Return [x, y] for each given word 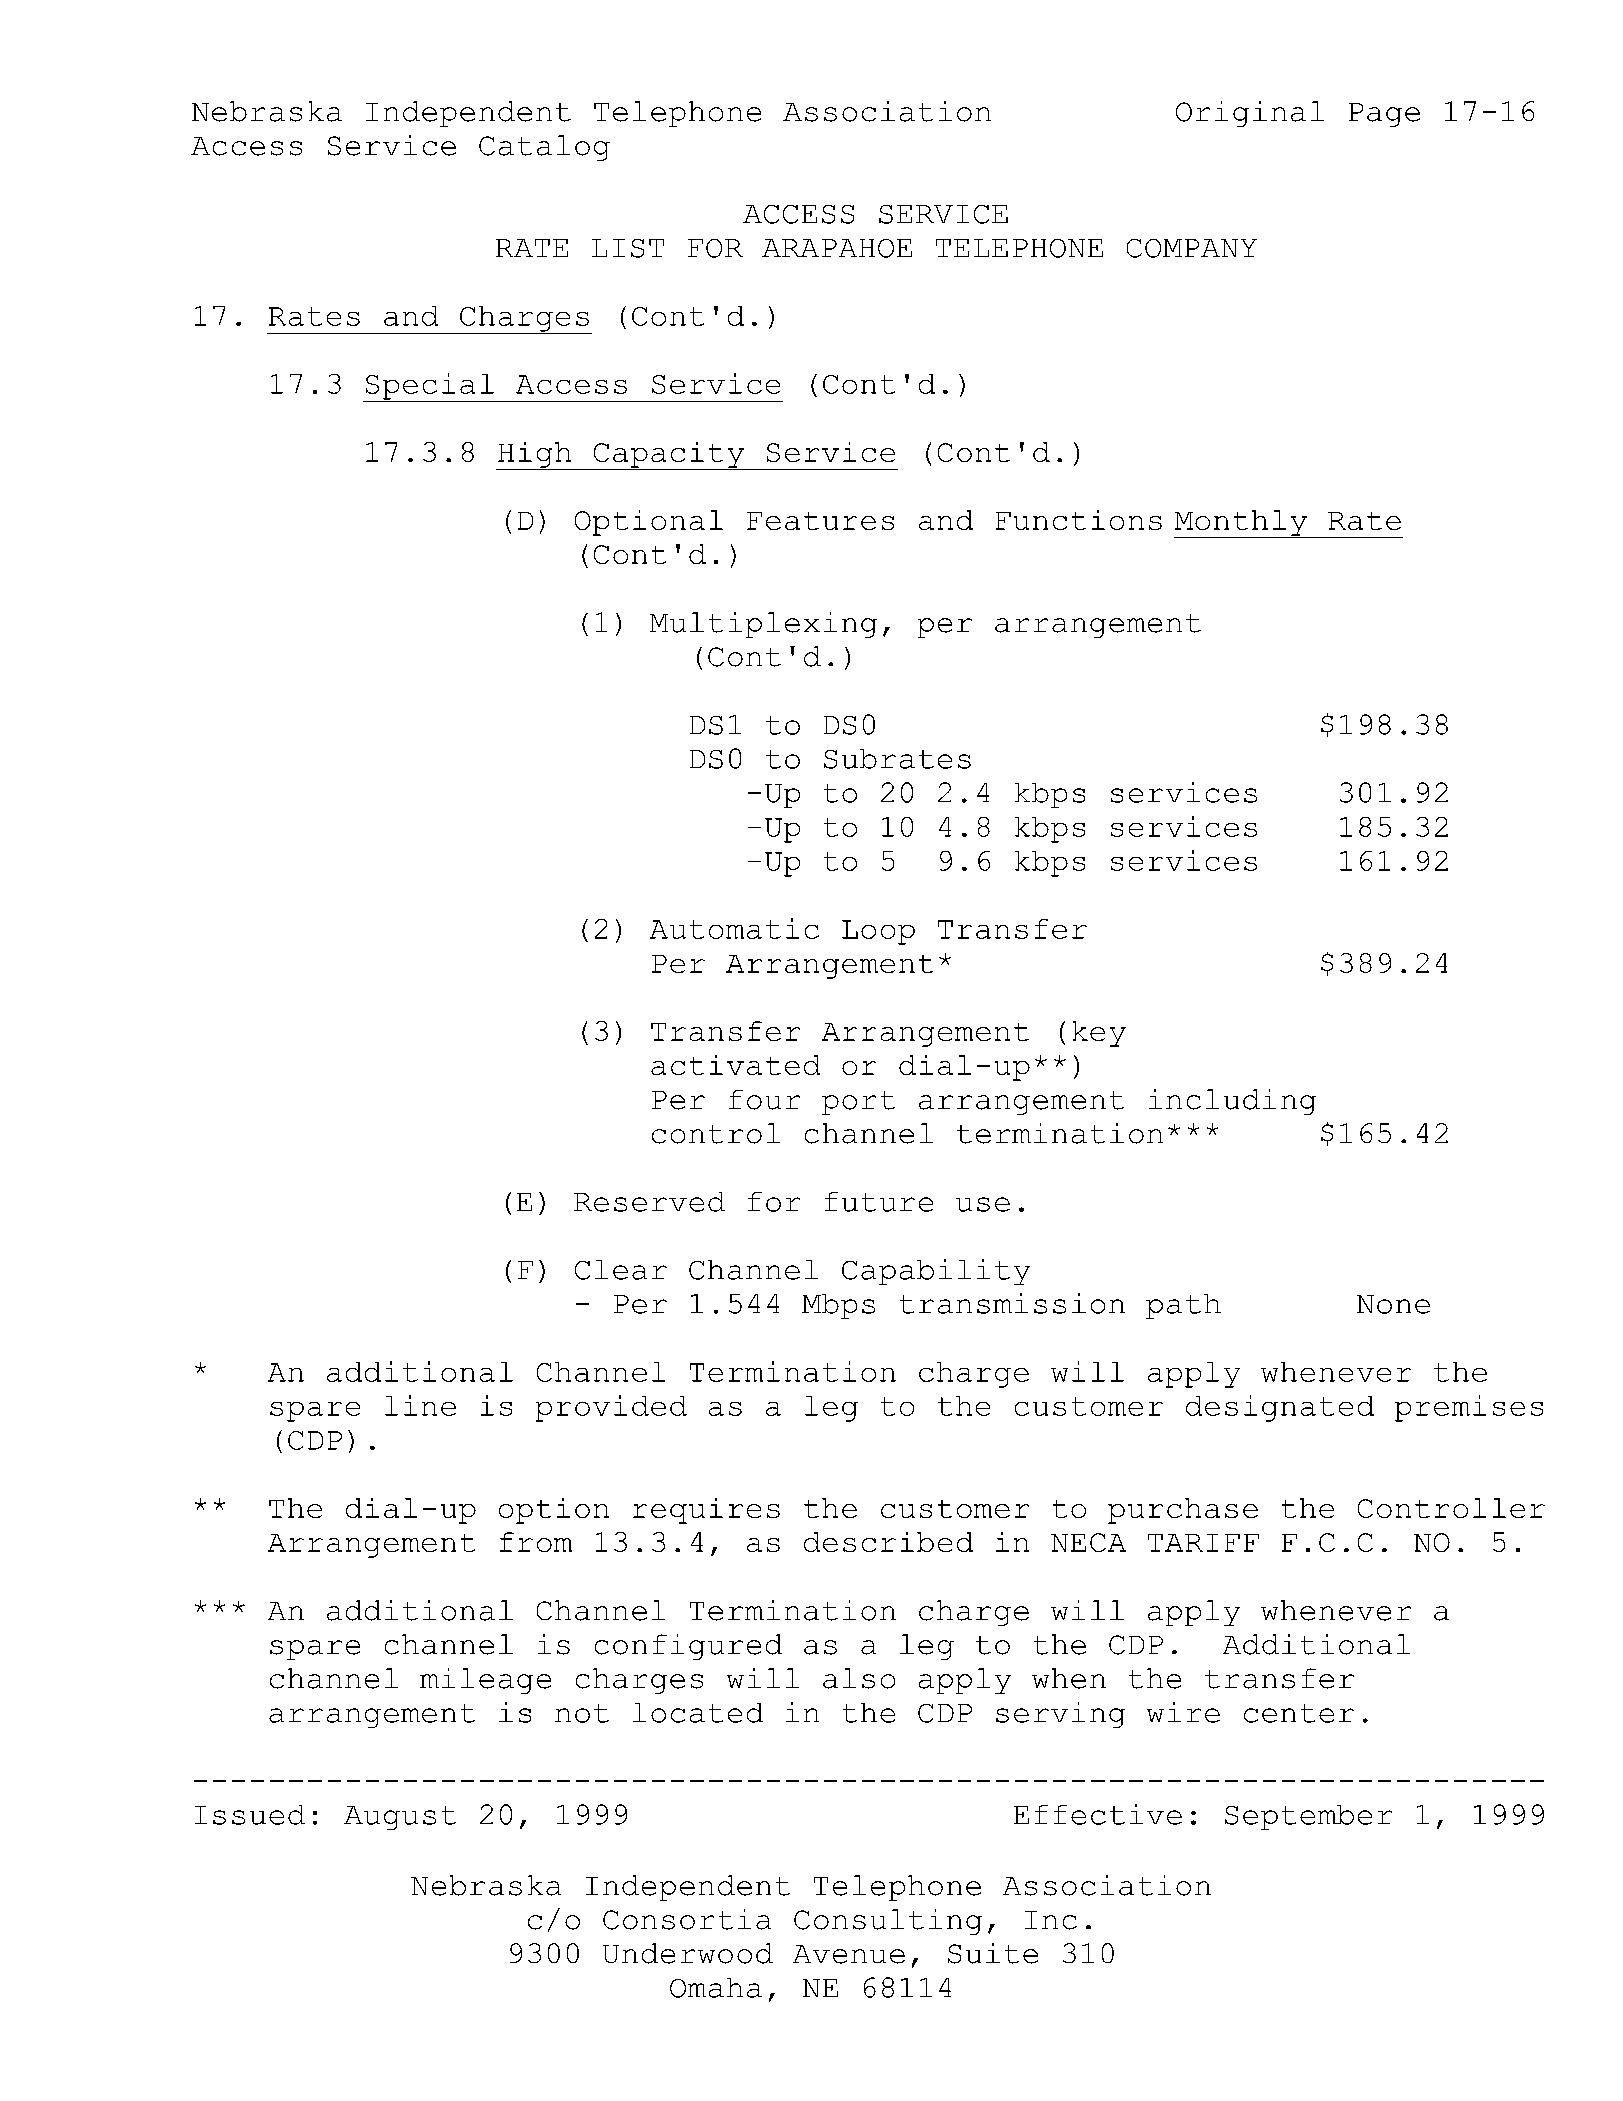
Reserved [649, 1202]
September [1308, 1817]
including [1232, 1102]
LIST [628, 248]
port [858, 1103]
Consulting [888, 1922]
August [400, 1818]
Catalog [544, 148]
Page [1384, 115]
